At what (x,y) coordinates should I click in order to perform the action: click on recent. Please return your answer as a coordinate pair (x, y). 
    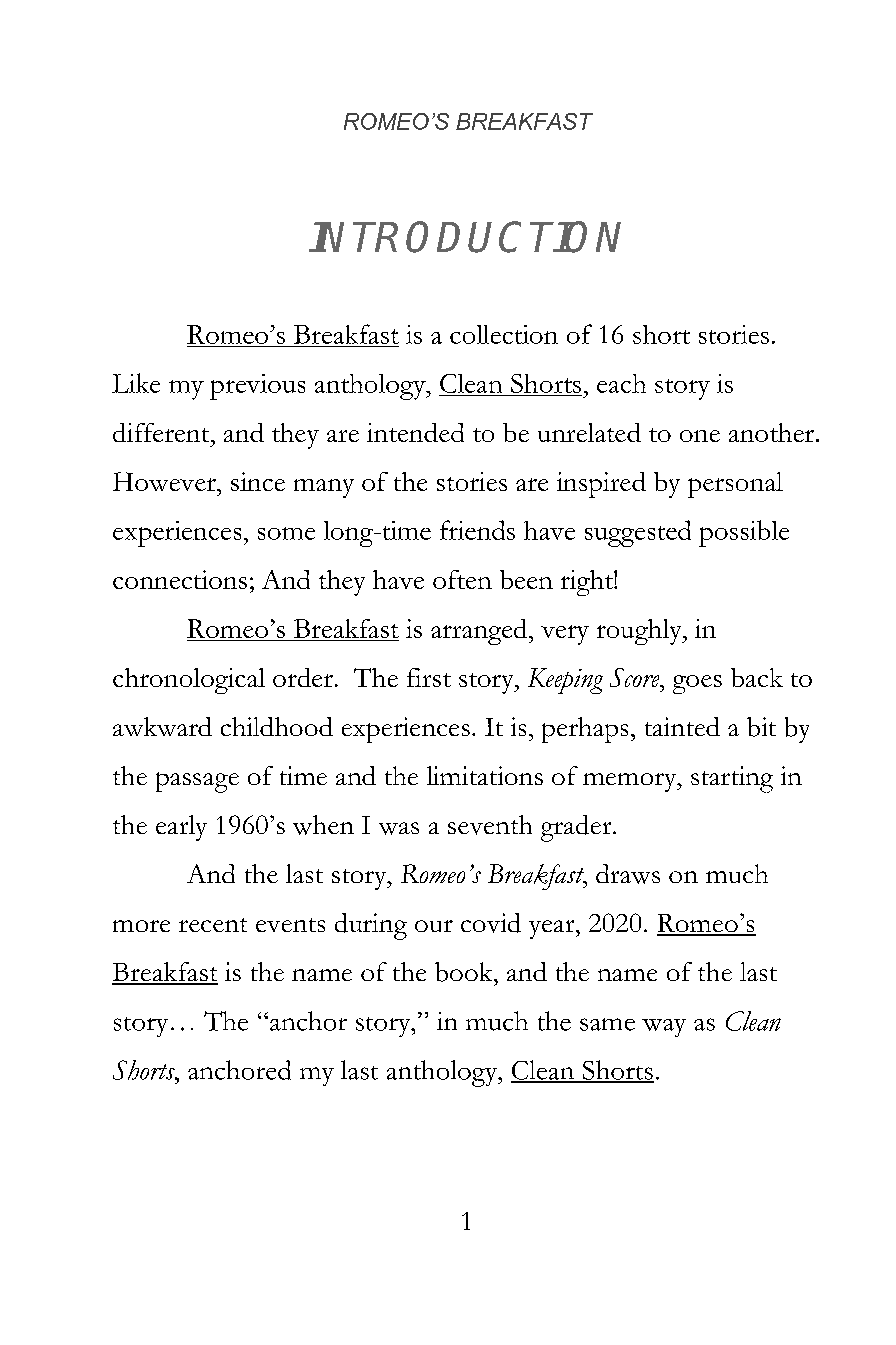
    Looking at the image, I should click on (213, 925).
